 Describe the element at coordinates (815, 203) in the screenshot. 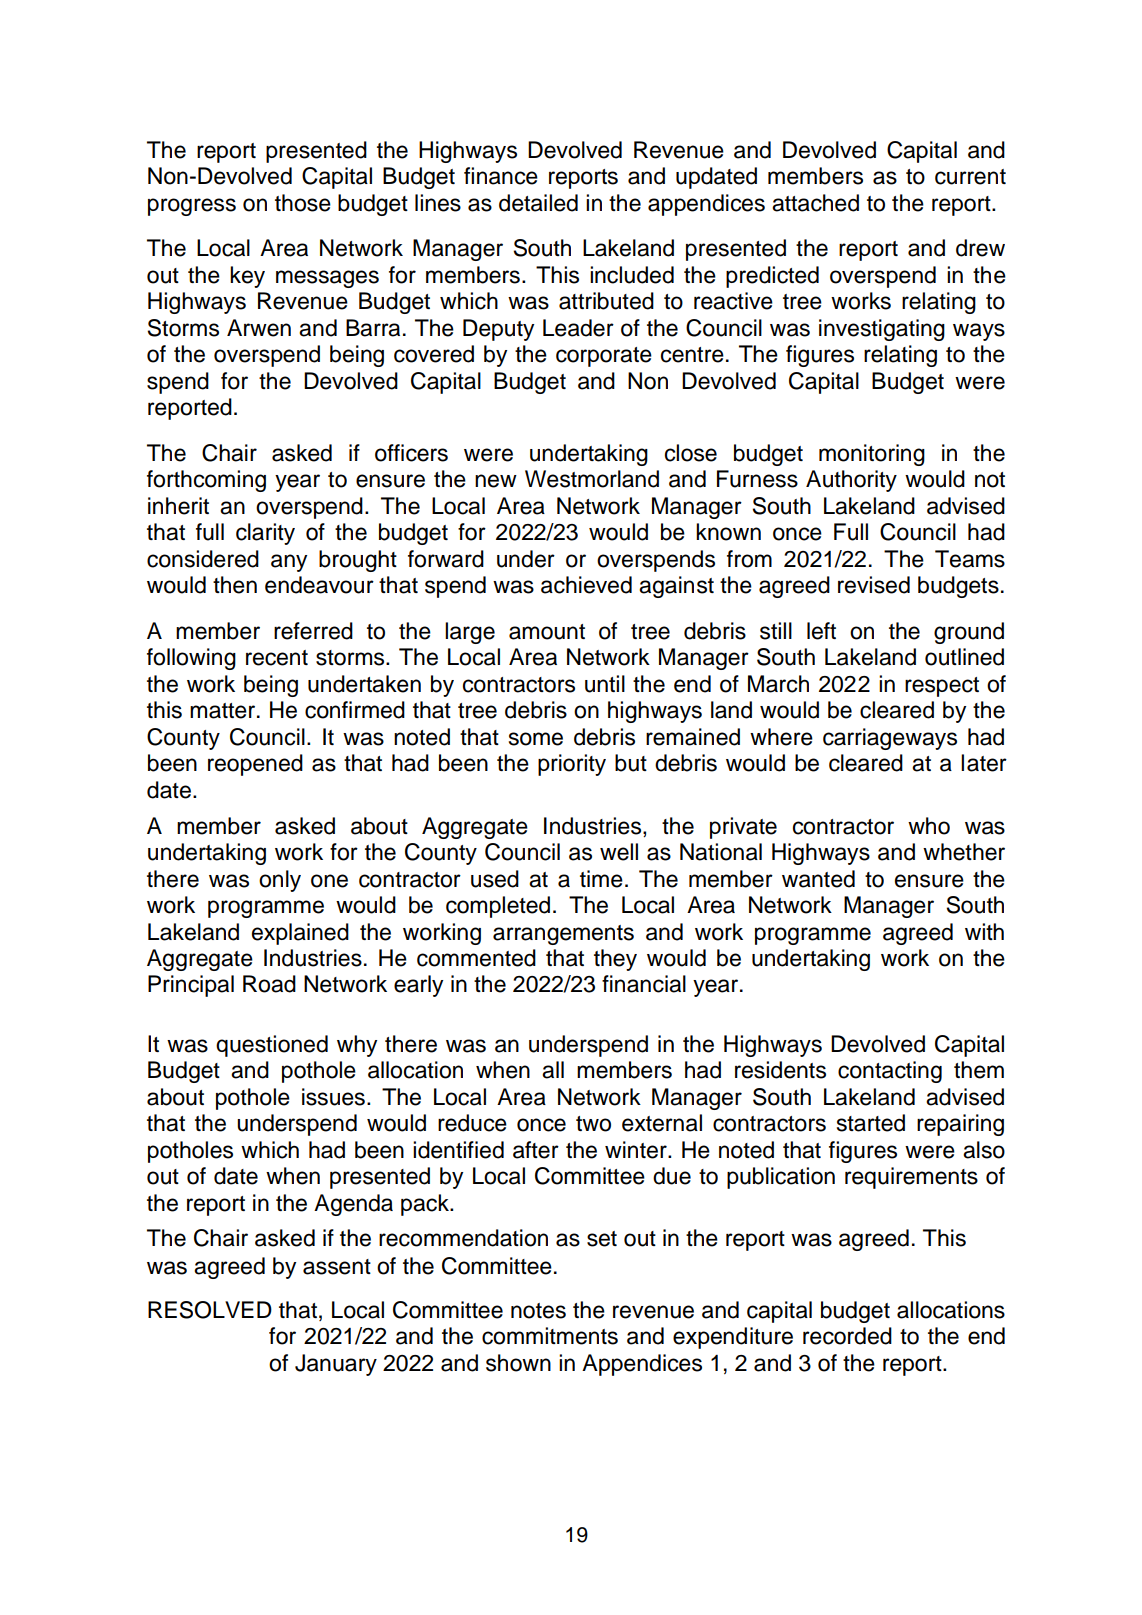

I see `attached` at that location.
